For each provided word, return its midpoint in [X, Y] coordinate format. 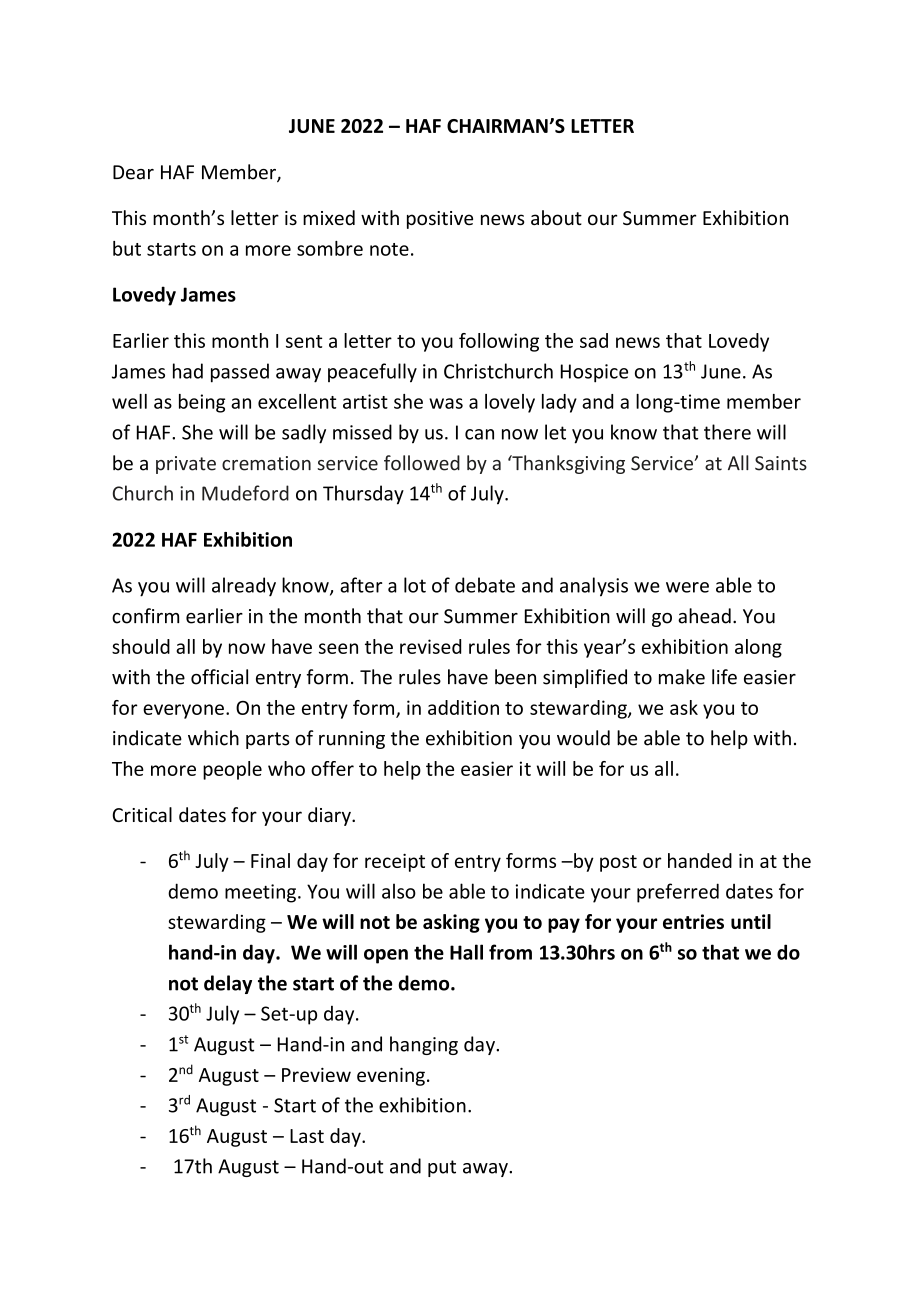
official [219, 677]
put [442, 1168]
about [556, 217]
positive [440, 220]
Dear [133, 172]
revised [430, 646]
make [682, 677]
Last [307, 1136]
